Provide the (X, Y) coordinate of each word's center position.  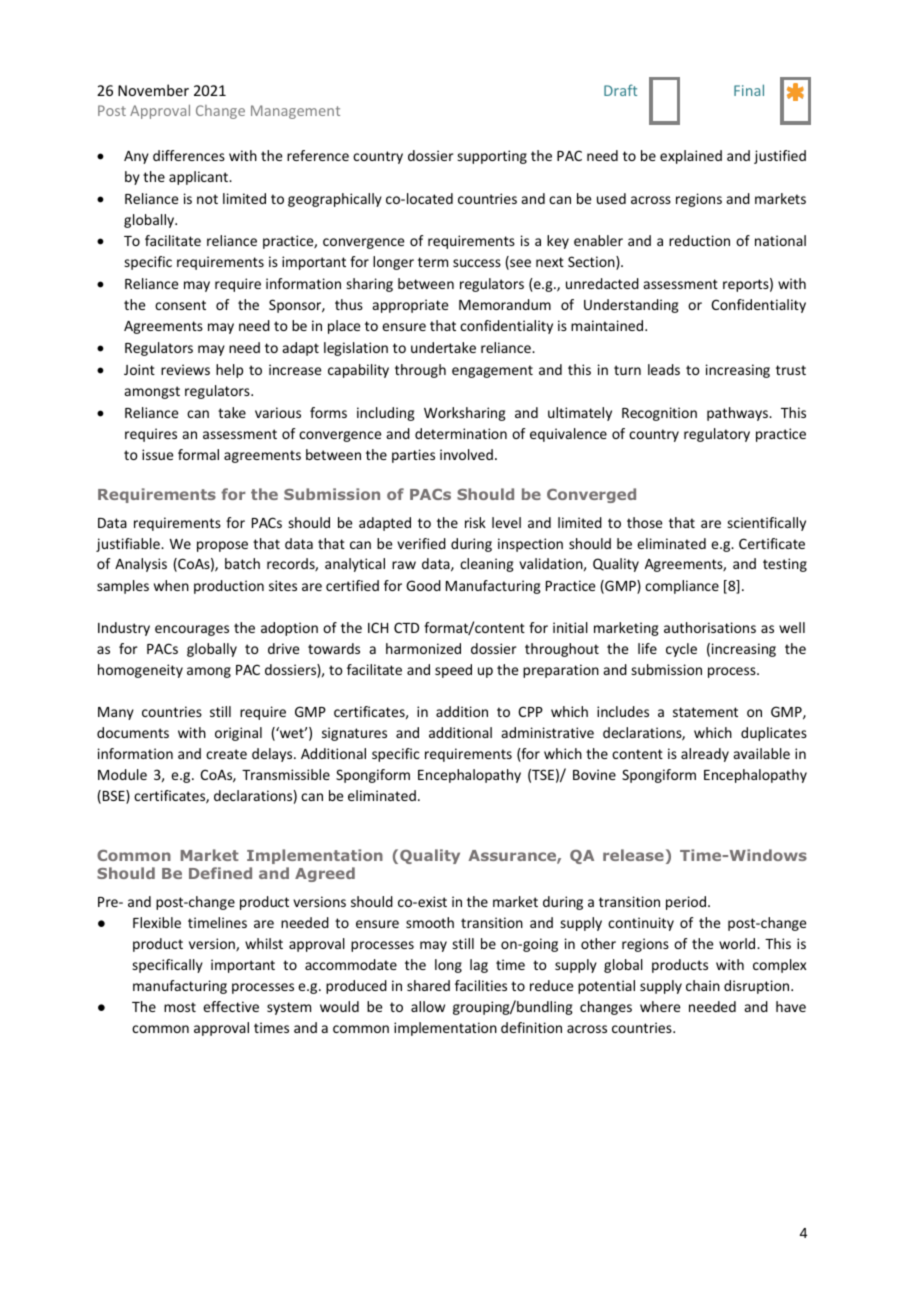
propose (222, 546)
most (180, 1007)
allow (428, 1006)
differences (189, 155)
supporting (492, 157)
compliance (682, 587)
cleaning (487, 565)
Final (749, 90)
